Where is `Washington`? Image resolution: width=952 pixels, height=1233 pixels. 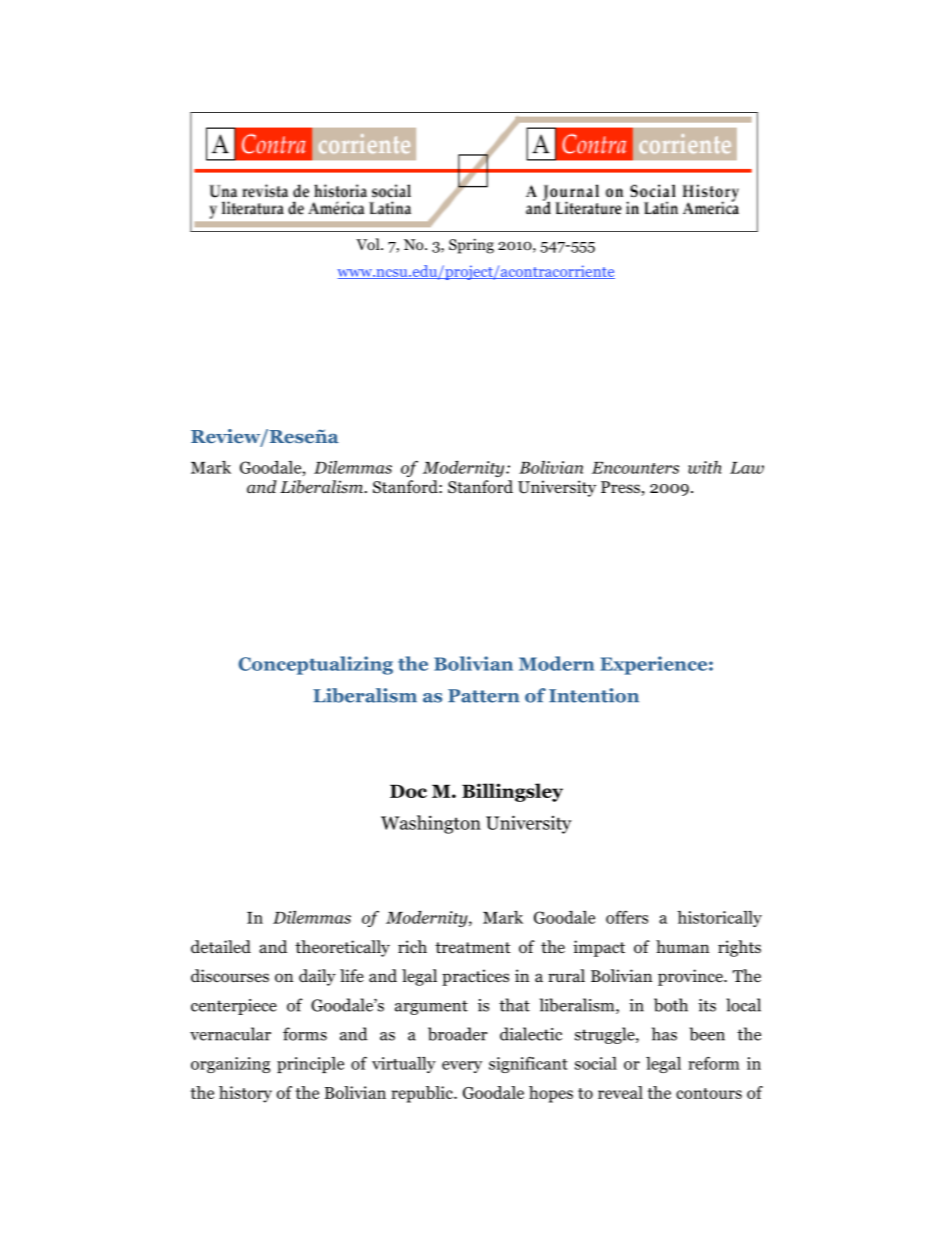 Washington is located at coordinates (431, 824).
